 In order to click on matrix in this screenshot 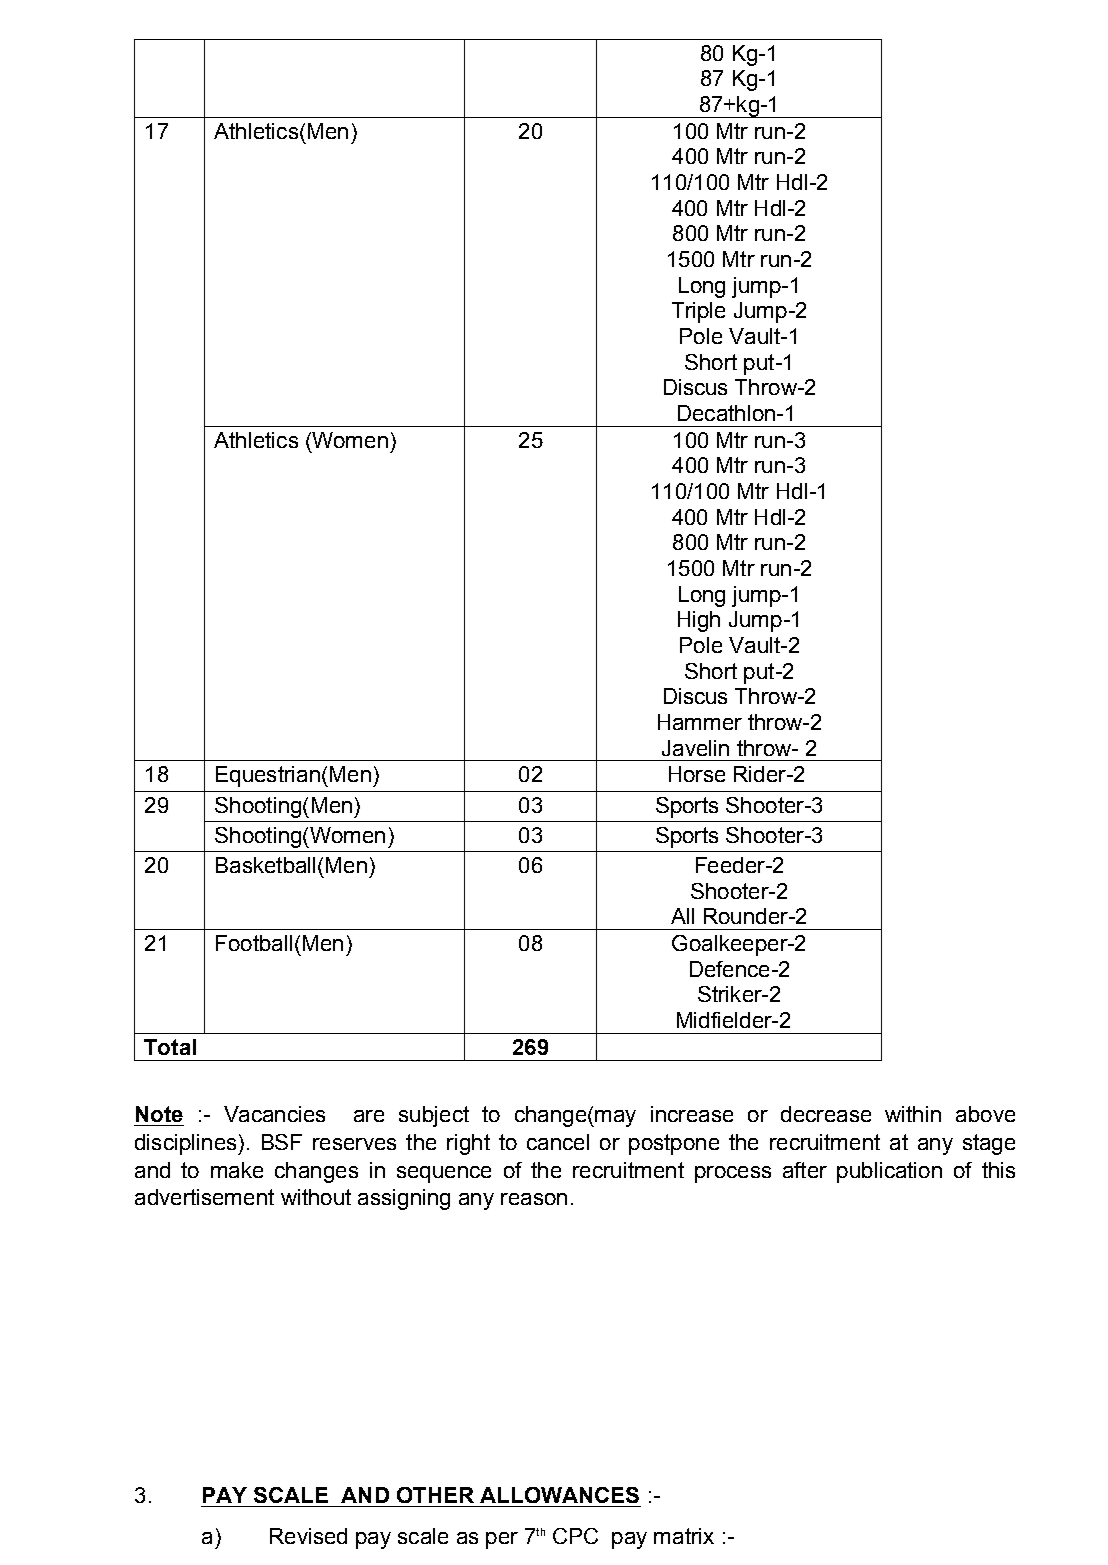, I will do `click(684, 1536)`.
